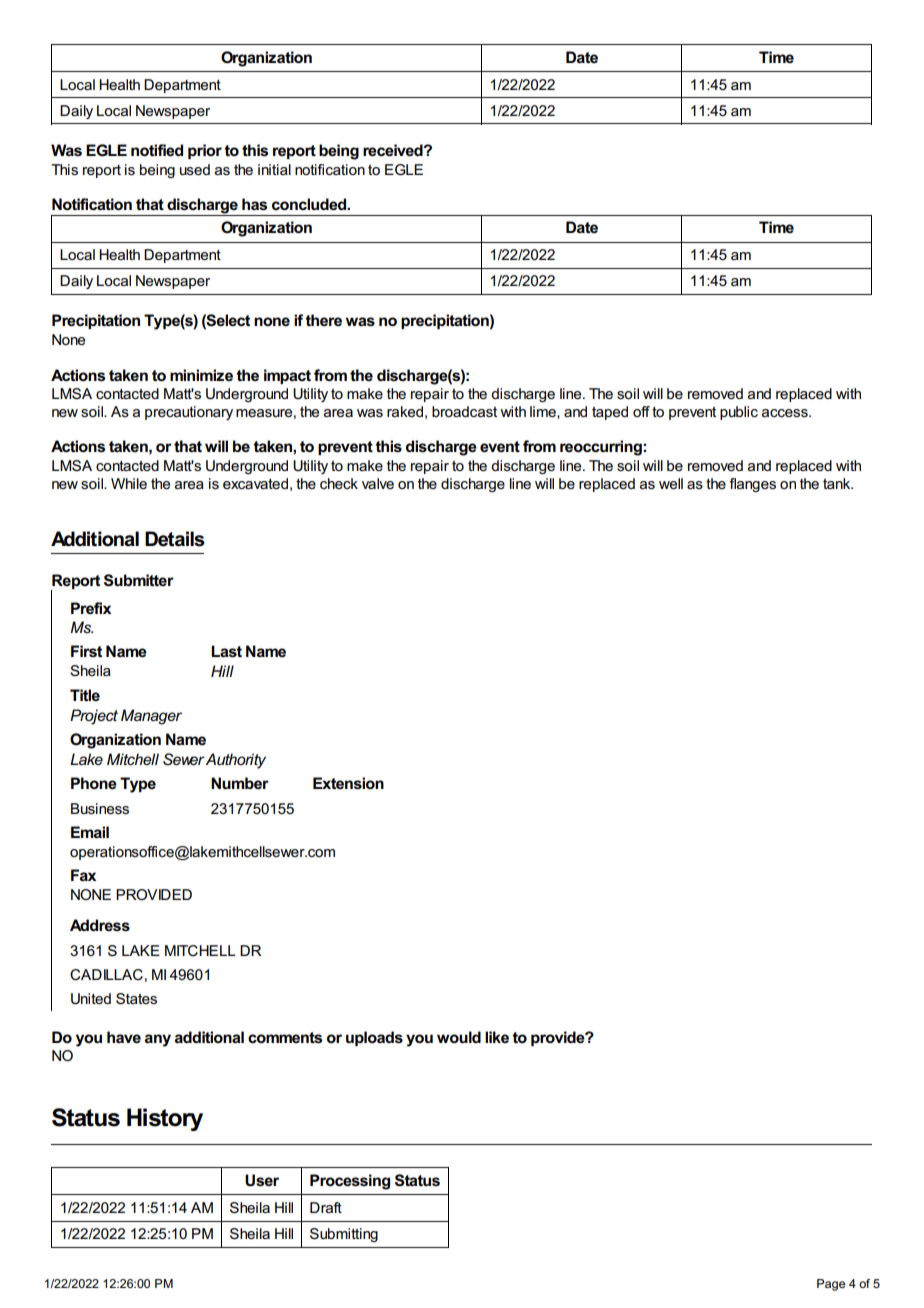 This screenshot has width=924, height=1308. What do you see at coordinates (344, 1235) in the screenshot?
I see `Submitting` at bounding box center [344, 1235].
